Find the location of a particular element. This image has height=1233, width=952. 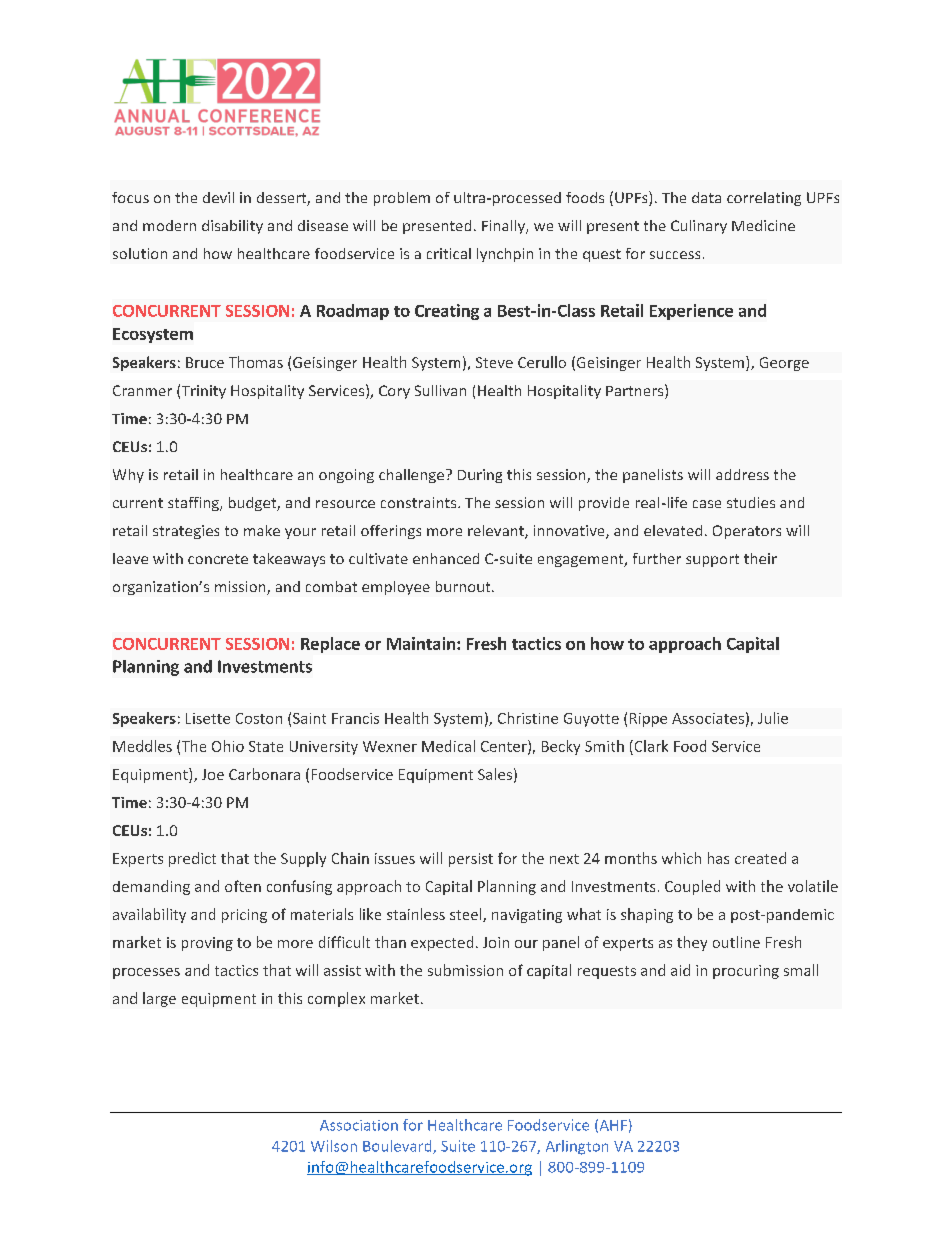

disability is located at coordinates (232, 227).
